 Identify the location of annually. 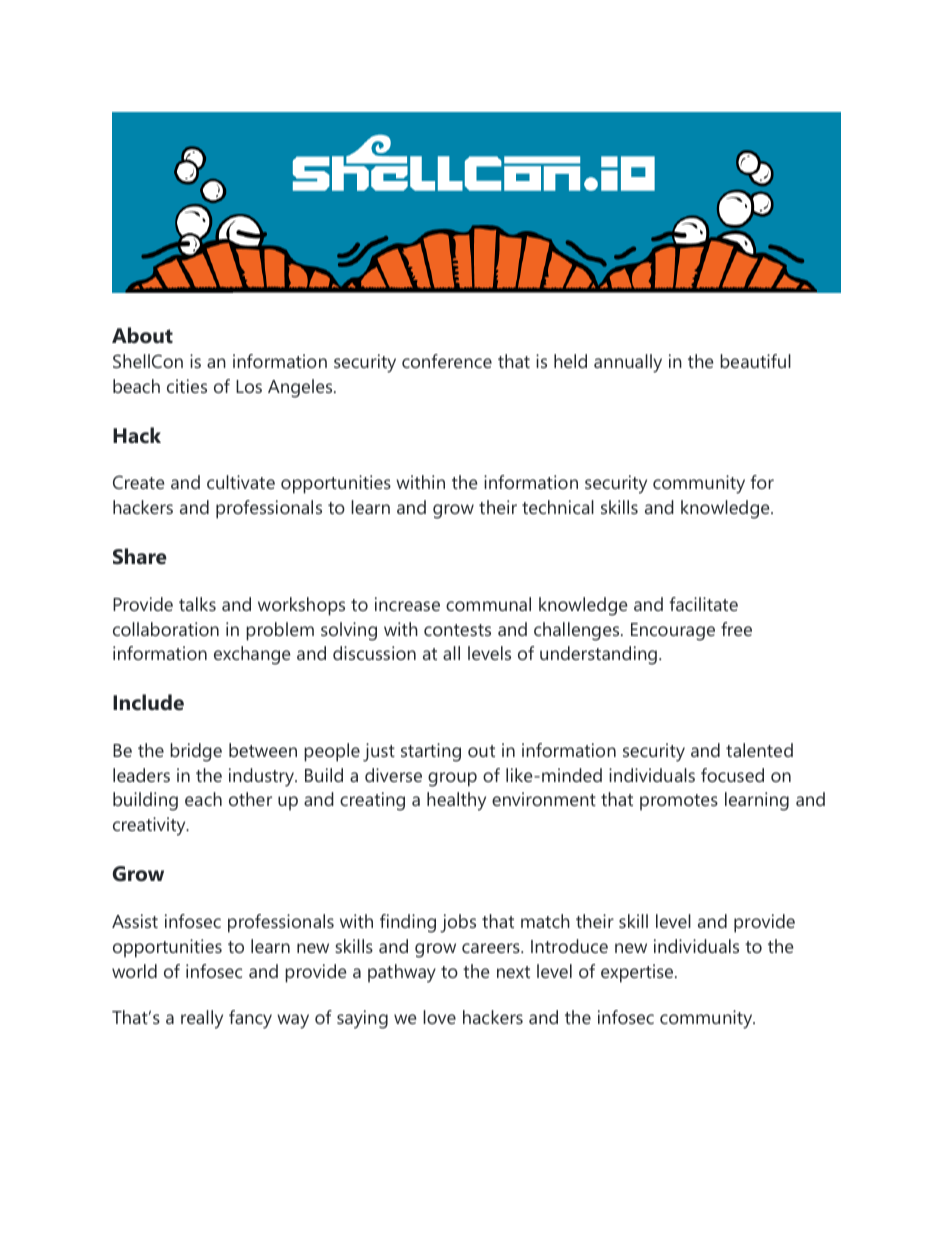
(628, 363).
